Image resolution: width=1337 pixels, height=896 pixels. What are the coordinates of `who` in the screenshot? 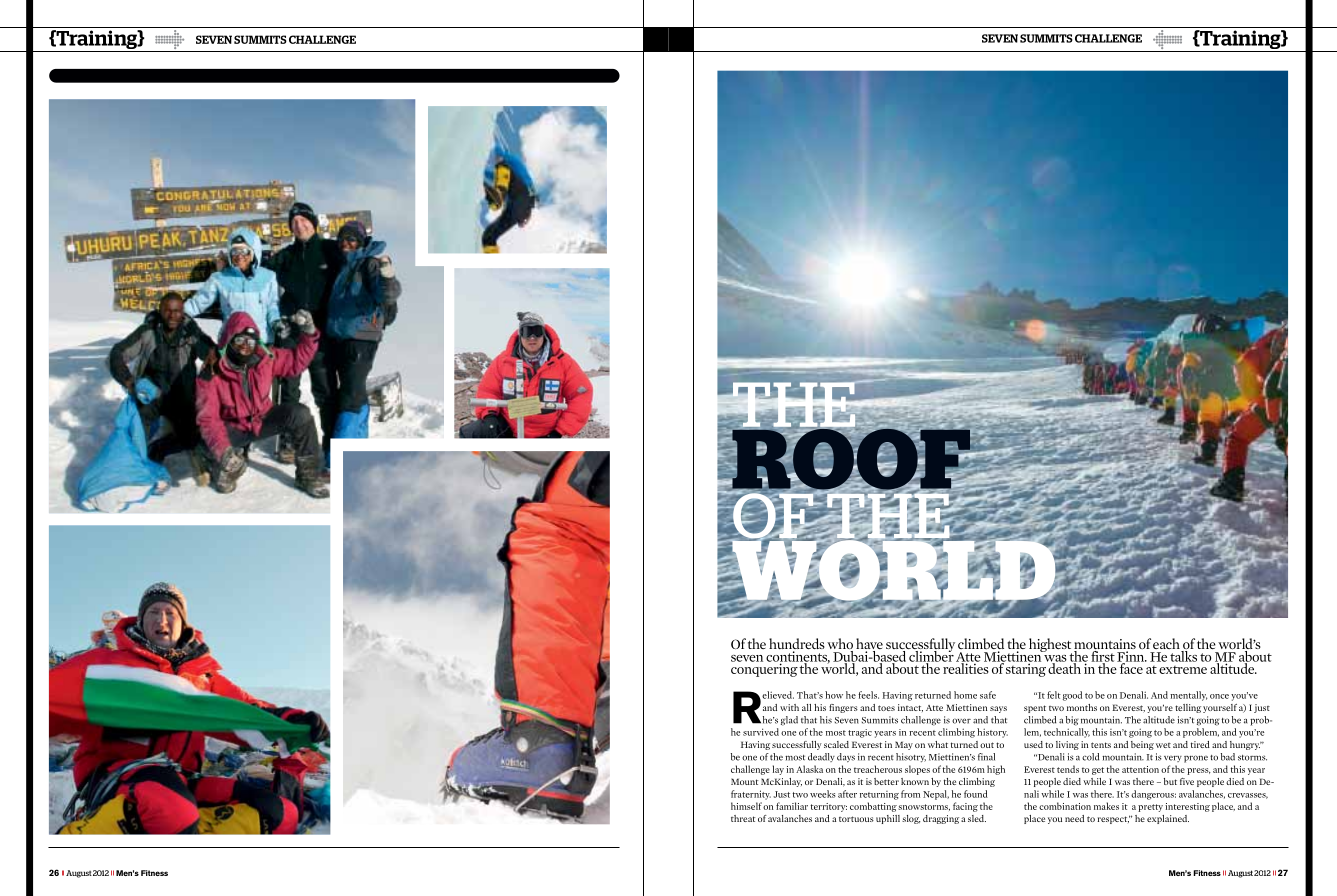 It's located at (840, 645).
